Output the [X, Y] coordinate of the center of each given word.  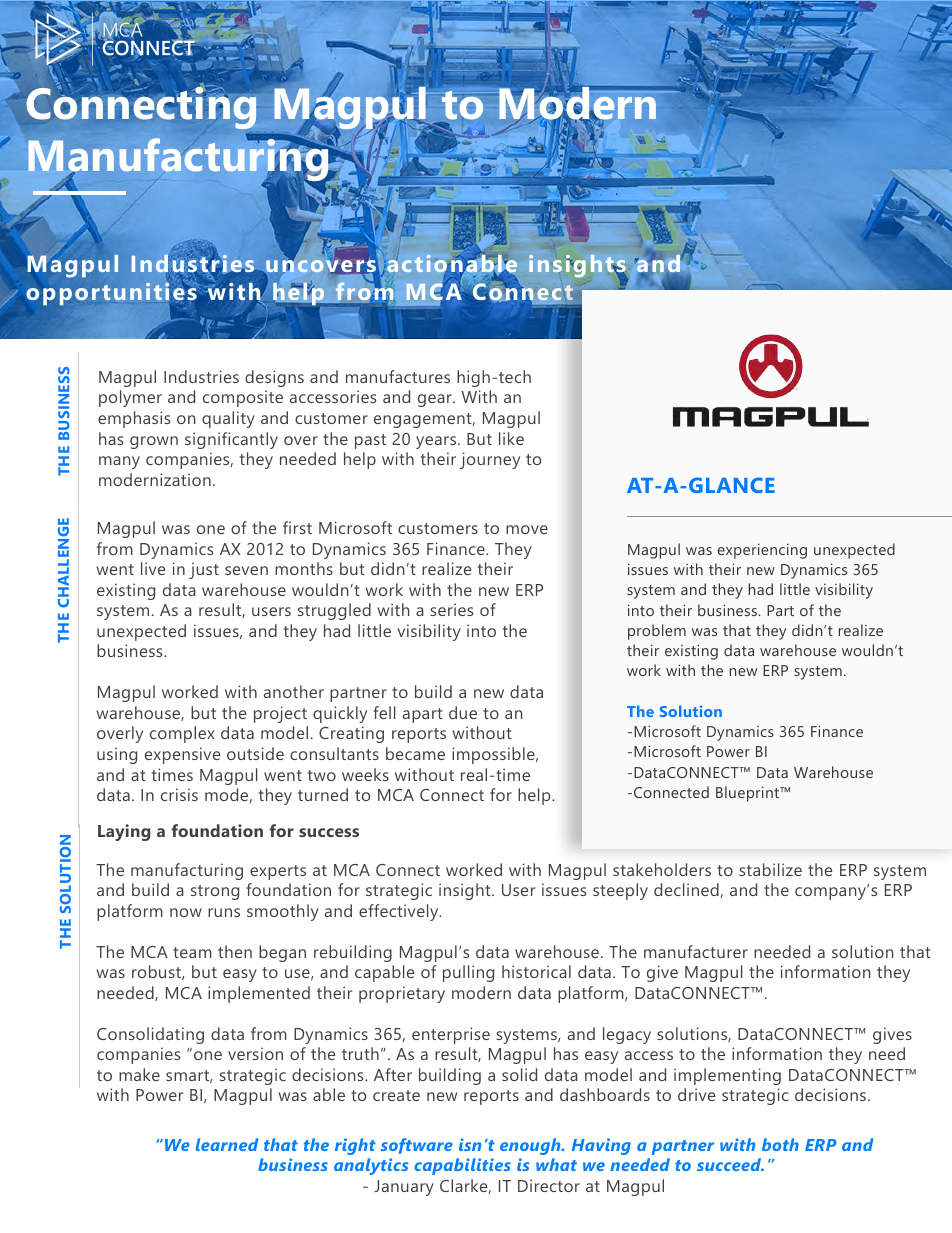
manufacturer [696, 951]
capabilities [462, 1166]
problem [657, 632]
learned [227, 1144]
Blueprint [748, 794]
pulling [468, 973]
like [511, 438]
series [451, 609]
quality [228, 419]
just [204, 570]
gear [436, 400]
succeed [730, 1164]
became [415, 753]
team [192, 952]
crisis [179, 794]
